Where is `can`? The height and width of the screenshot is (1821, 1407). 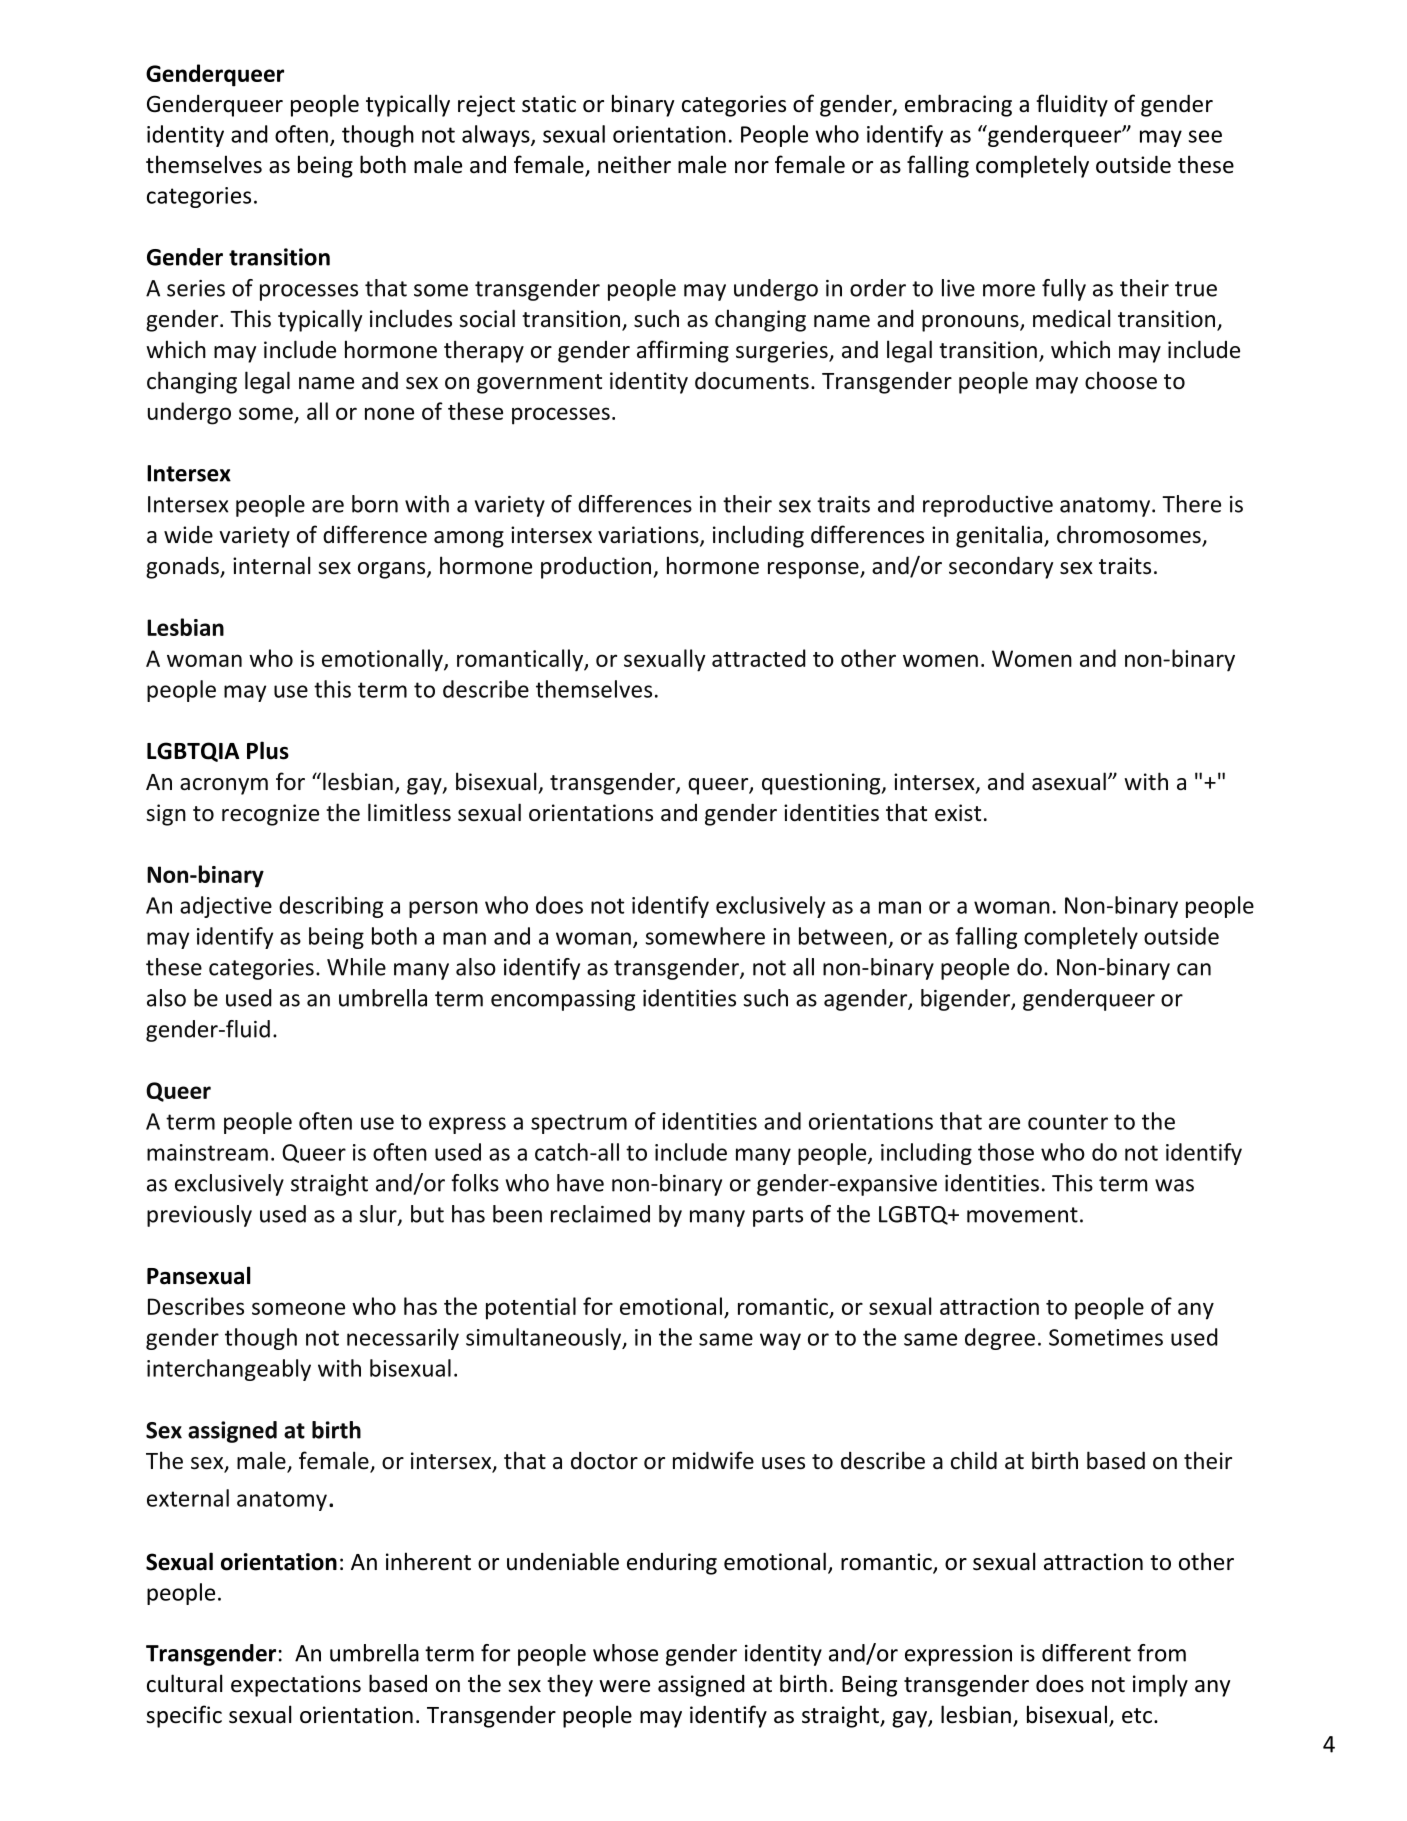
can is located at coordinates (1194, 969).
